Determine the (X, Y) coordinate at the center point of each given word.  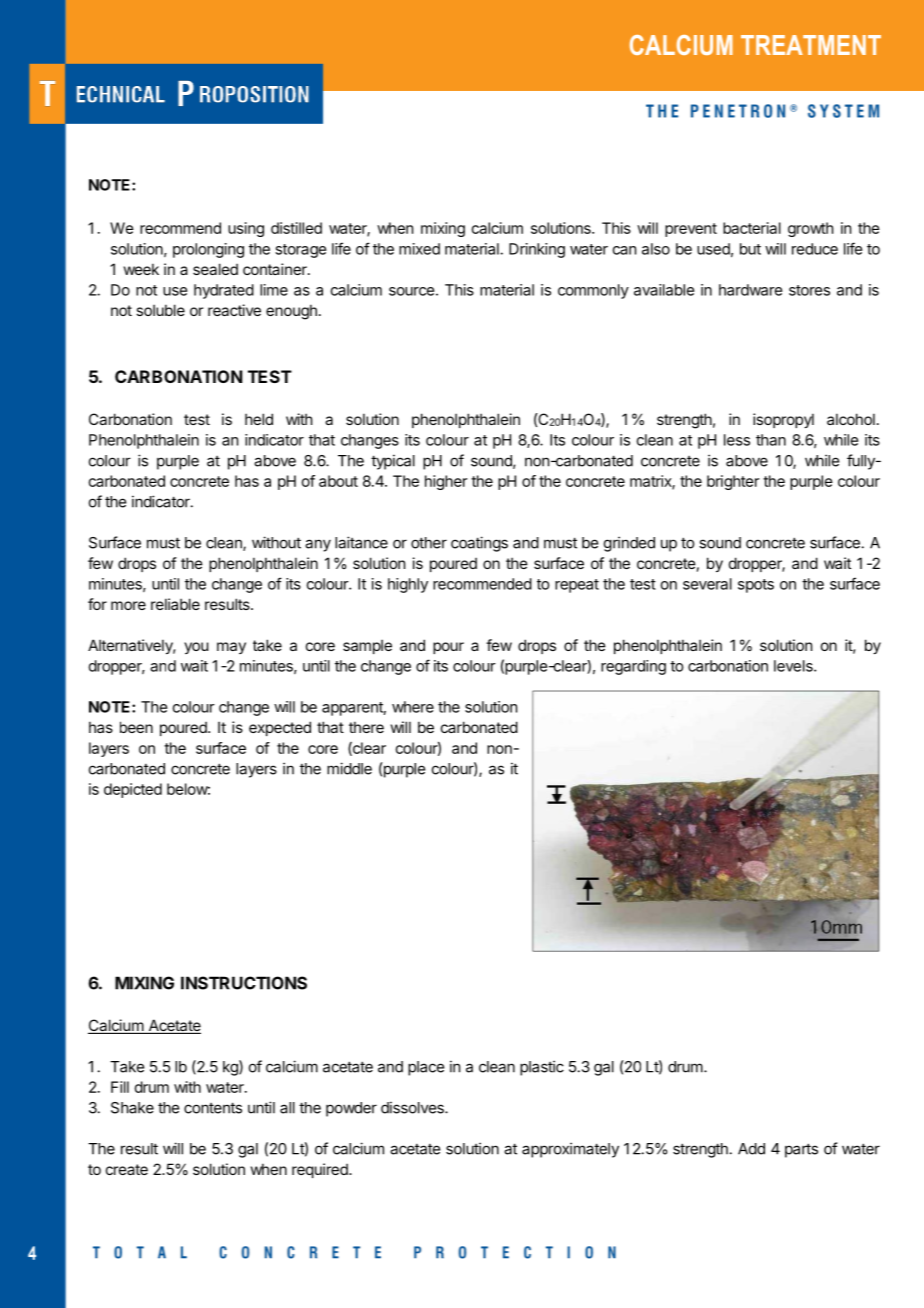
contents (213, 1108)
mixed (419, 249)
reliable (175, 604)
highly (408, 585)
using (246, 229)
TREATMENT (811, 45)
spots (756, 586)
